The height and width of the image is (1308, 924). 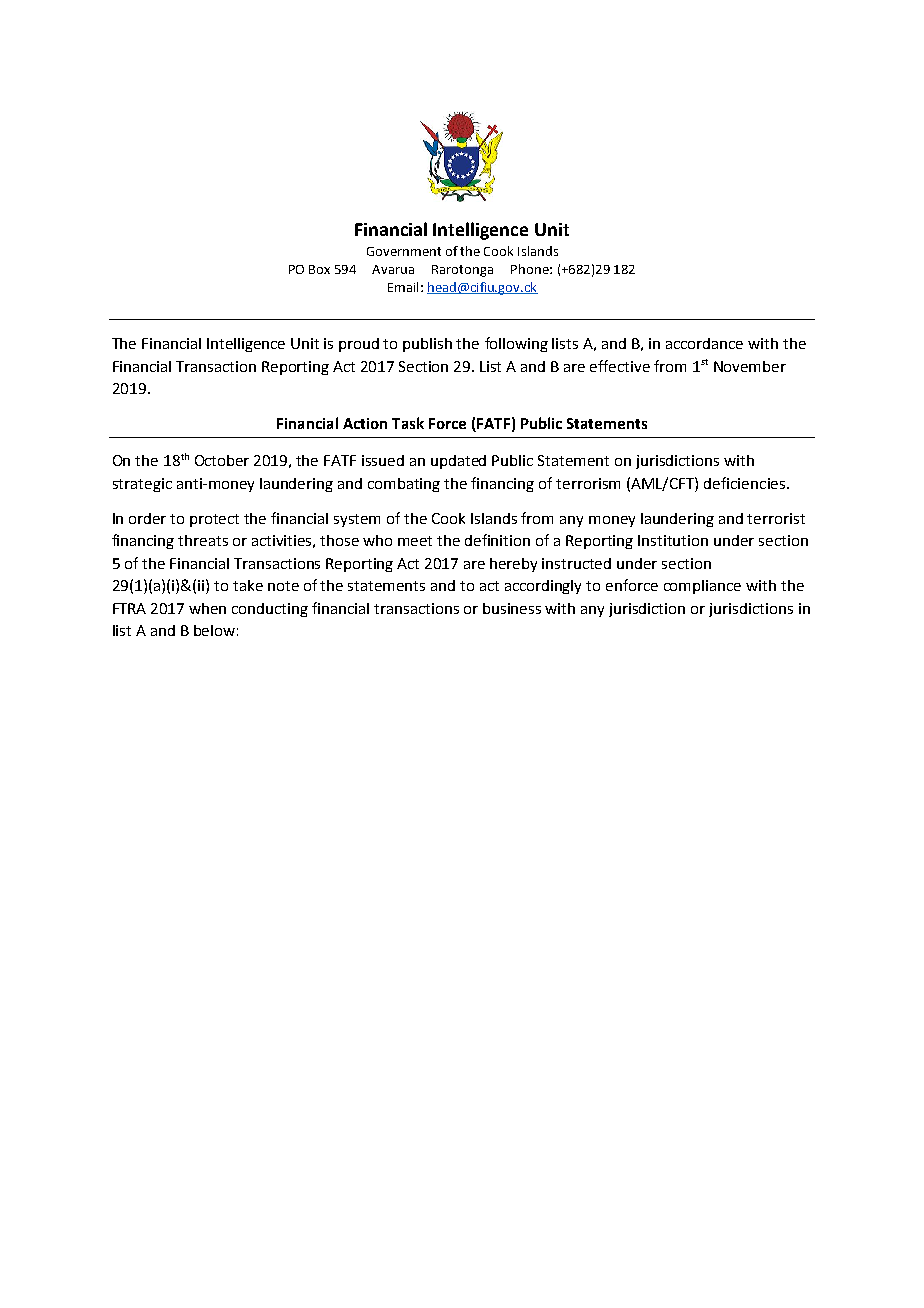 I want to click on protect, so click(x=214, y=520).
